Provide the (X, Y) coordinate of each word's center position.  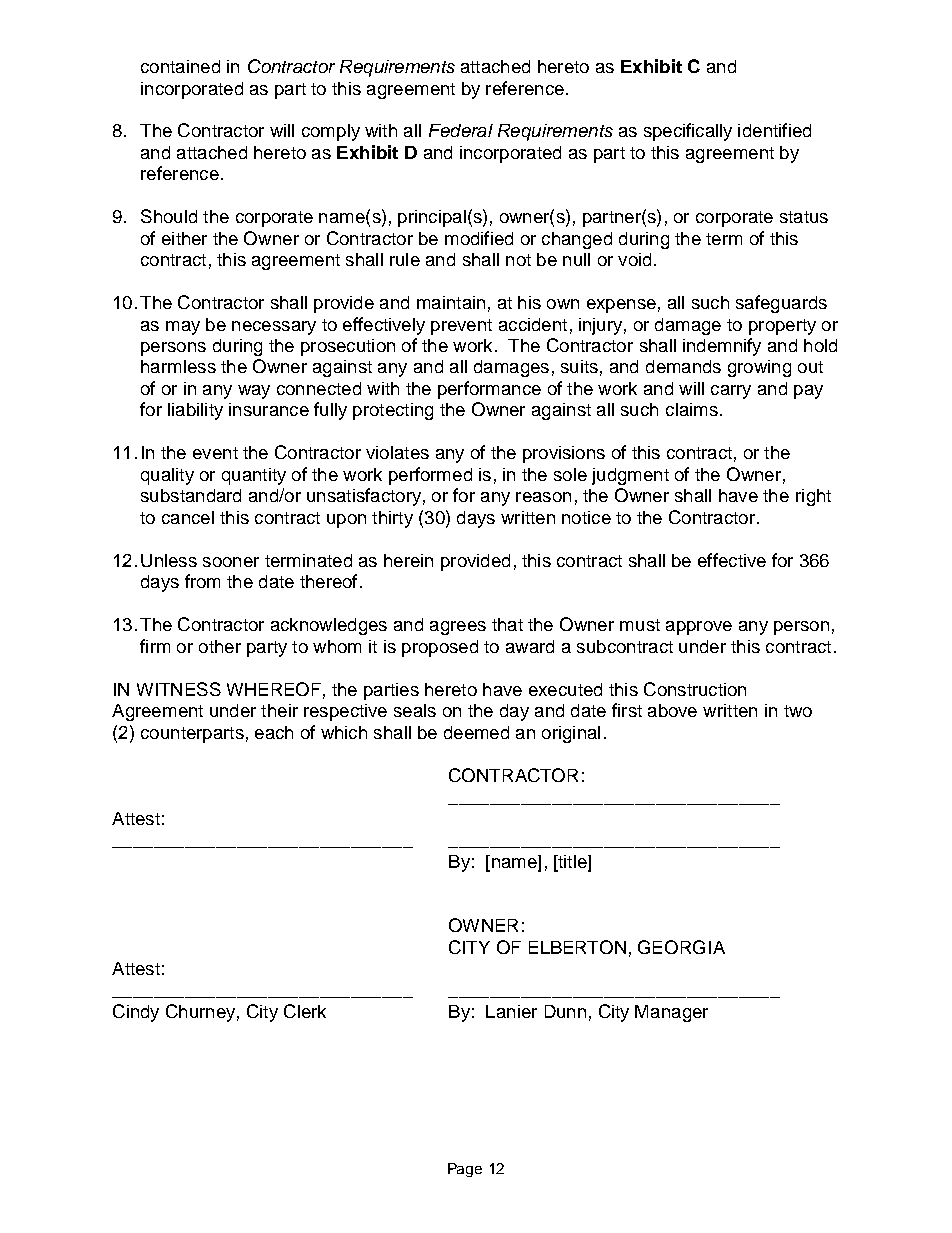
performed (430, 476)
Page (465, 1170)
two (798, 711)
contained (180, 66)
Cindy (136, 1013)
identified (774, 130)
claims (692, 409)
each (274, 732)
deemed (476, 732)
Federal (461, 130)
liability (195, 411)
